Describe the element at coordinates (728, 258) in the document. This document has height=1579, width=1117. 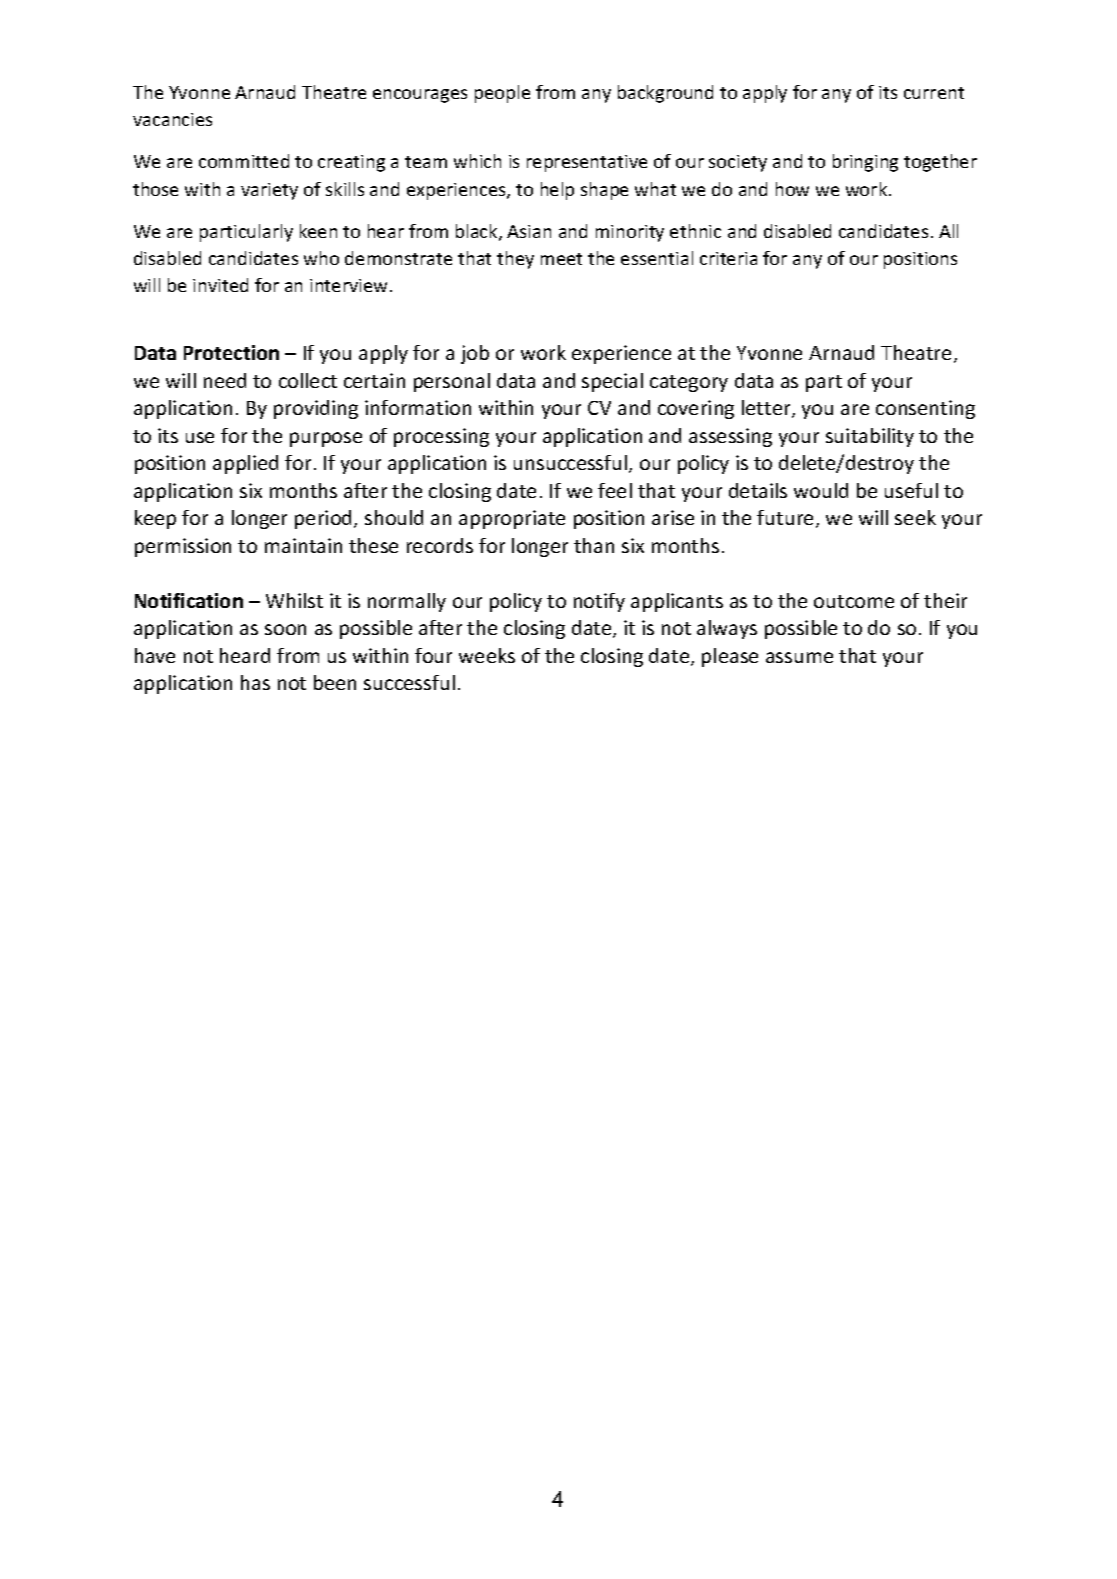
I see `criteria` at that location.
